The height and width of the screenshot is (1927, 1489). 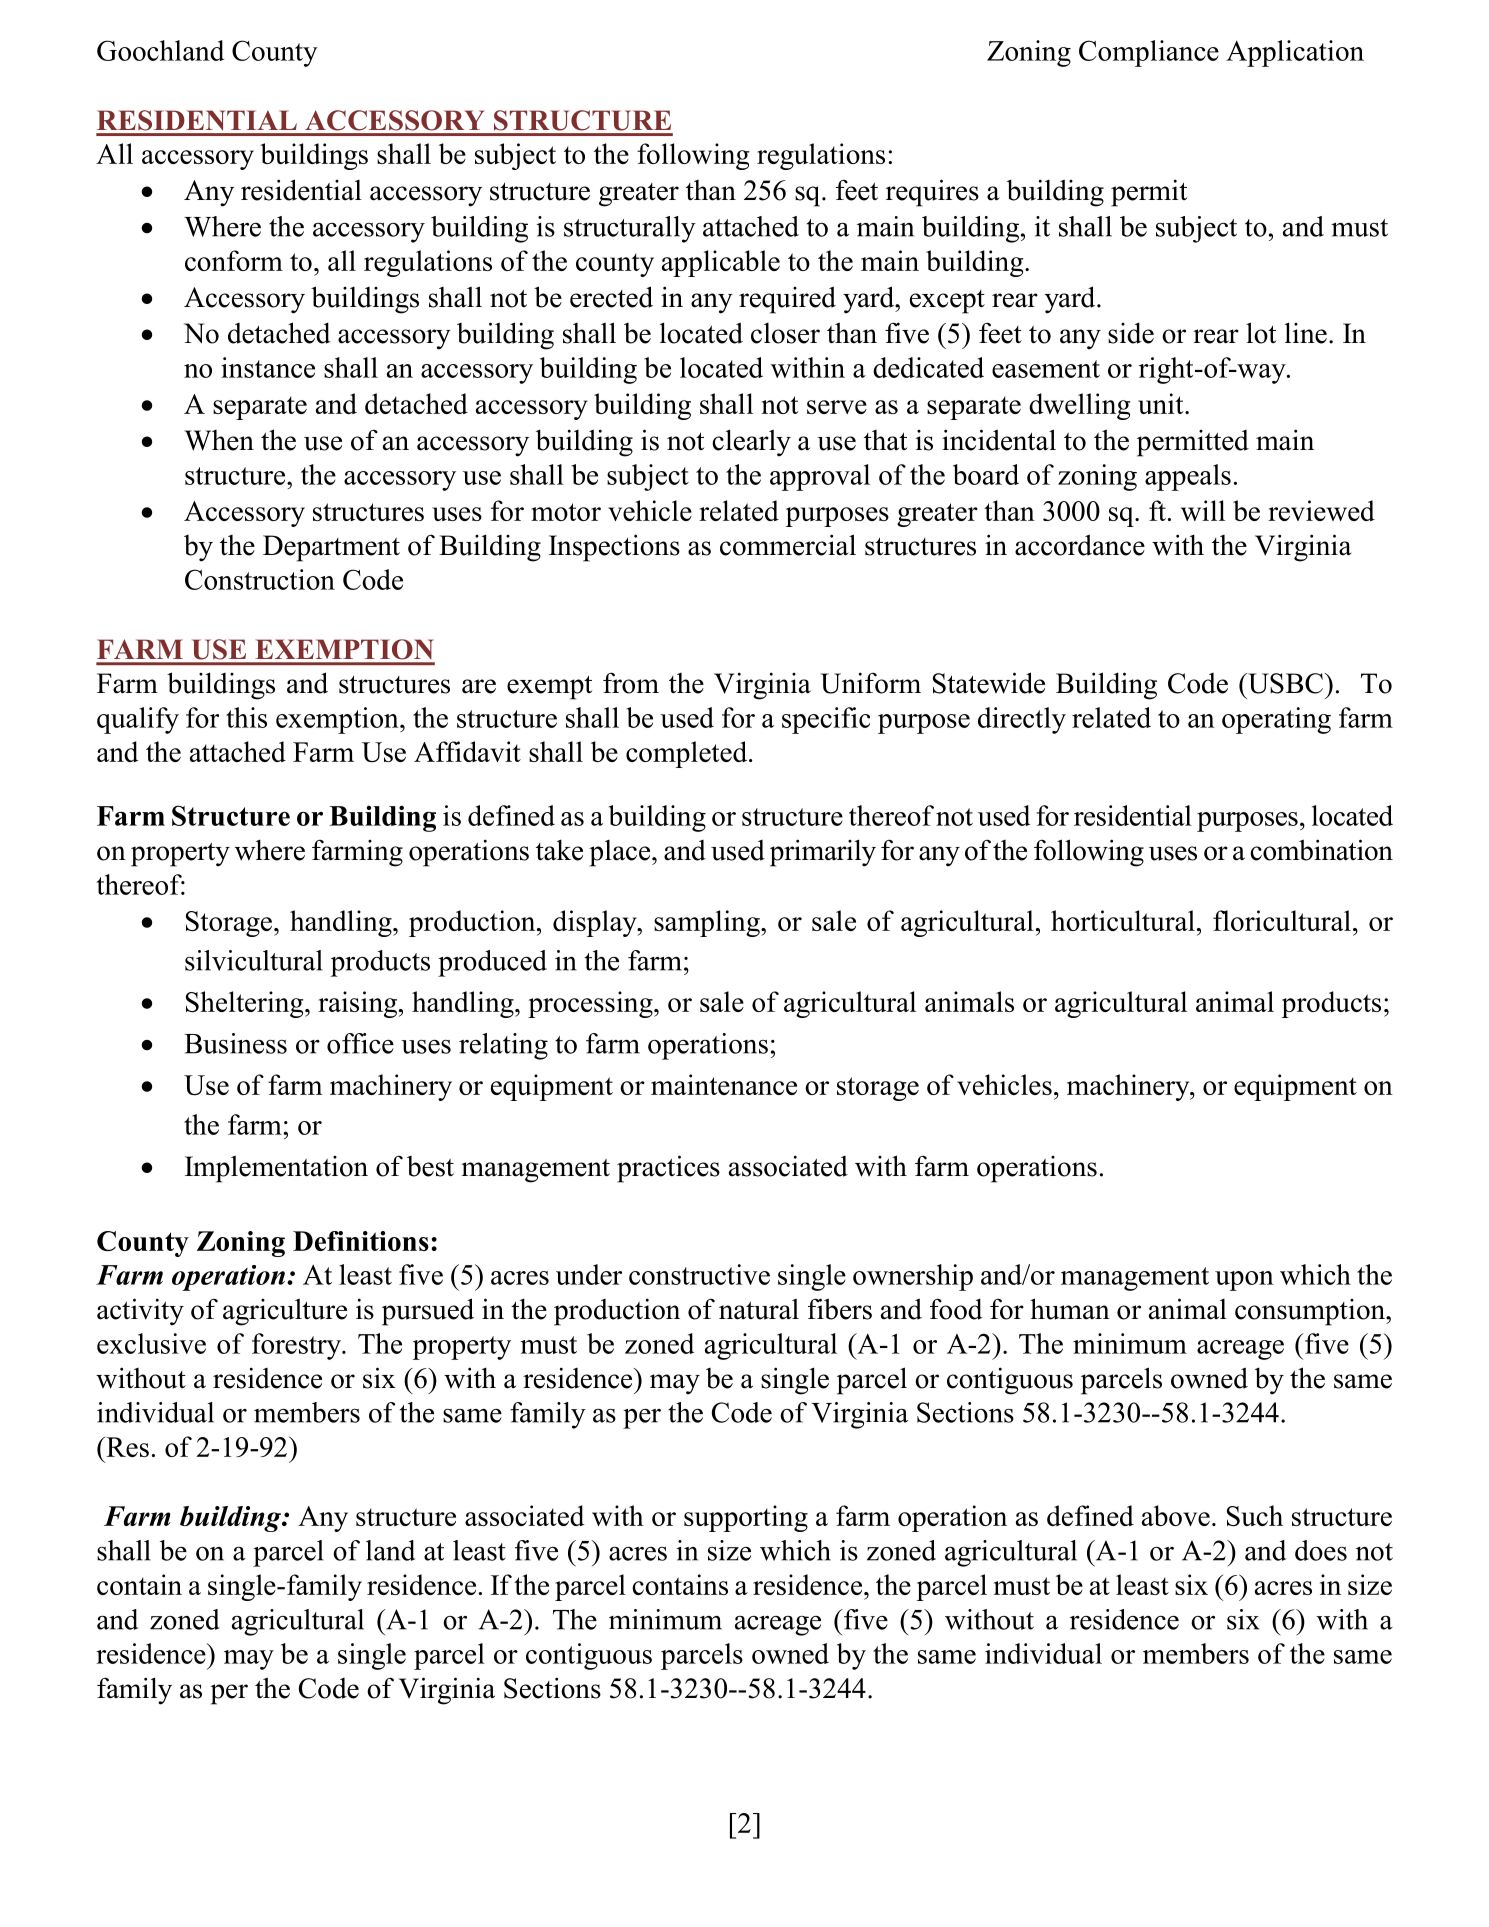 I want to click on structurally, so click(x=630, y=229).
